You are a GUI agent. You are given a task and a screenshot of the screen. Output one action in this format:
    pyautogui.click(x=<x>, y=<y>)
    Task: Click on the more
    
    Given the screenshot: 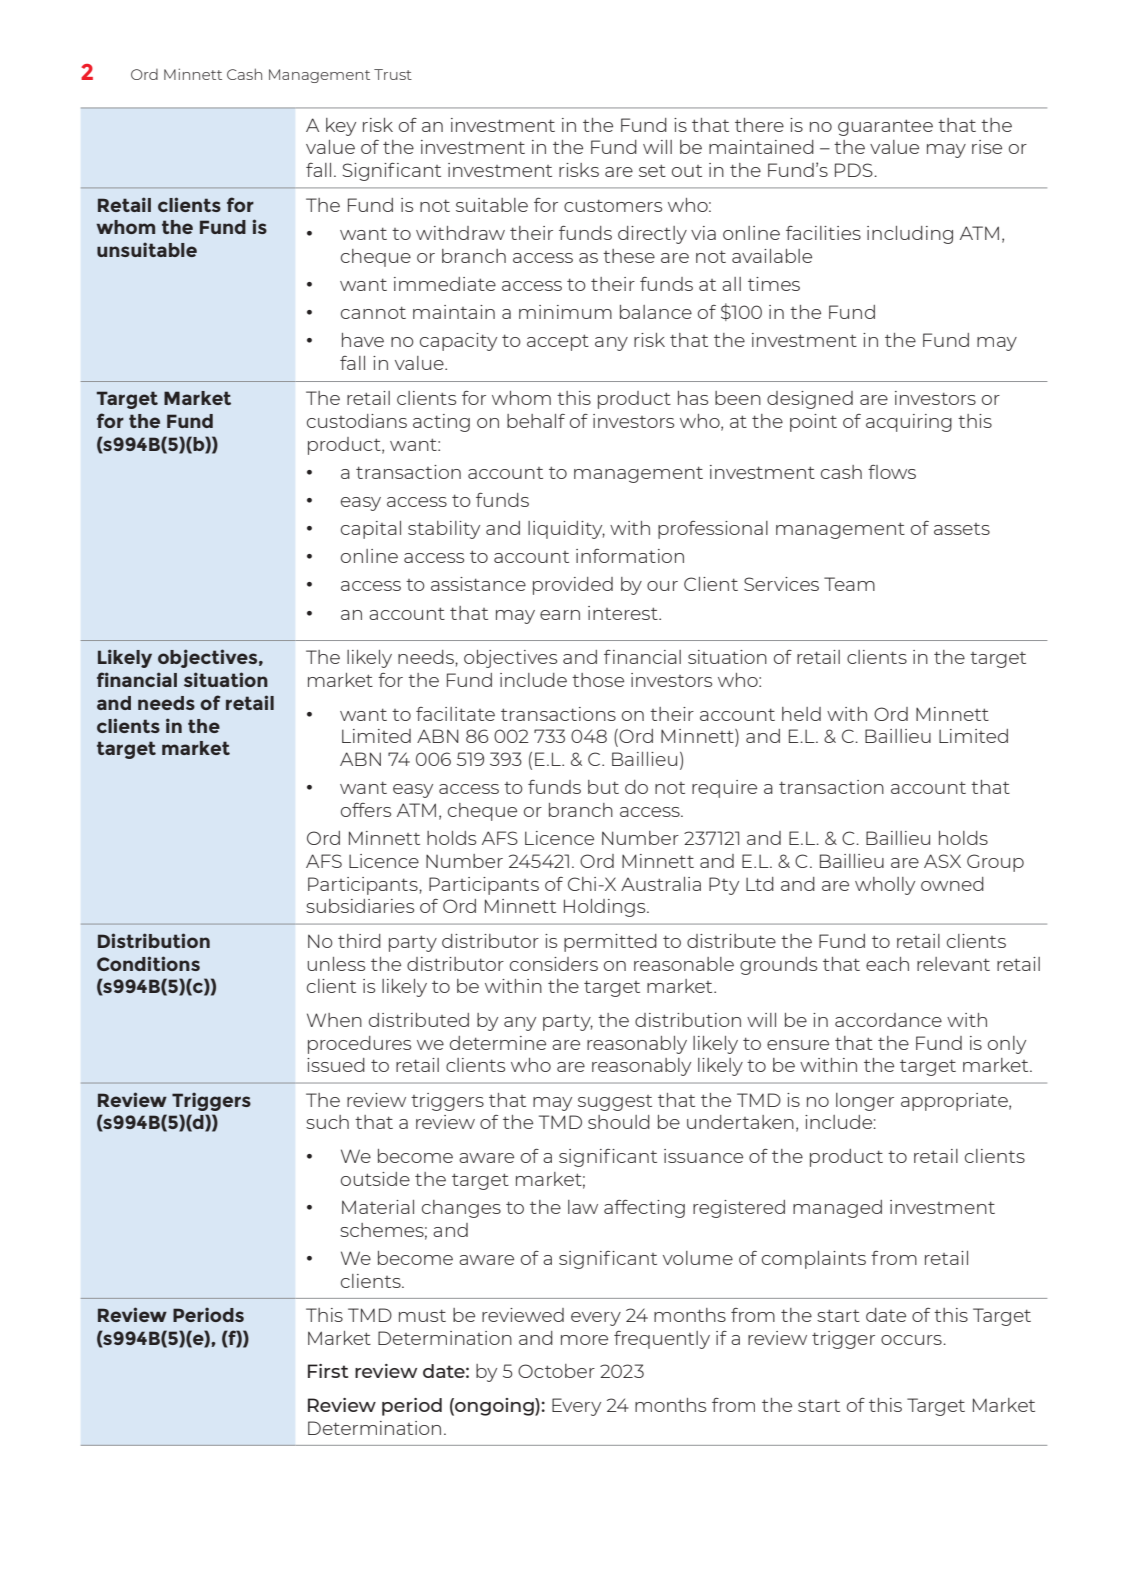 What is the action you would take?
    pyautogui.click(x=584, y=1340)
